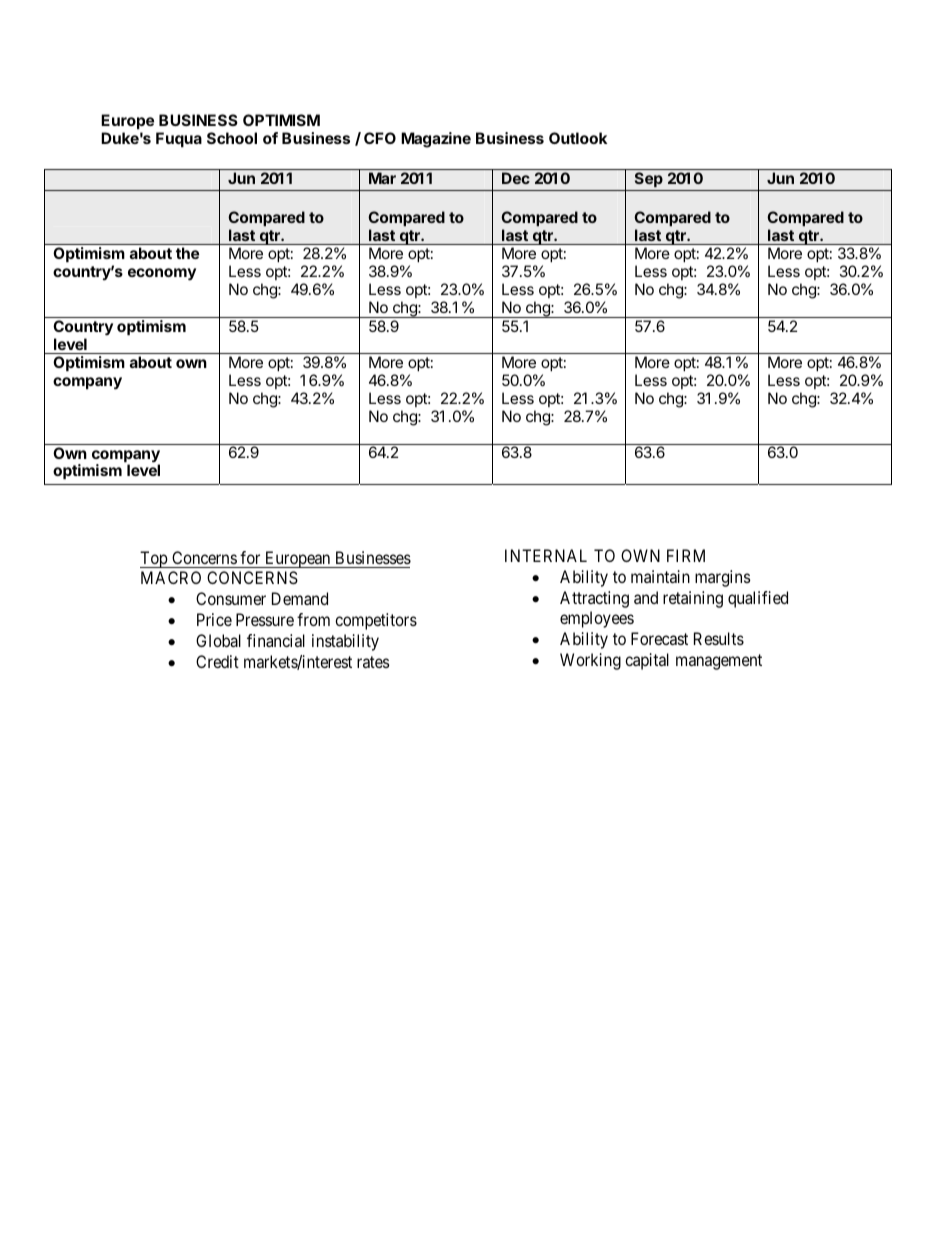 The width and height of the screenshot is (952, 1233). Describe the element at coordinates (578, 138) in the screenshot. I see `Outlook` at that location.
